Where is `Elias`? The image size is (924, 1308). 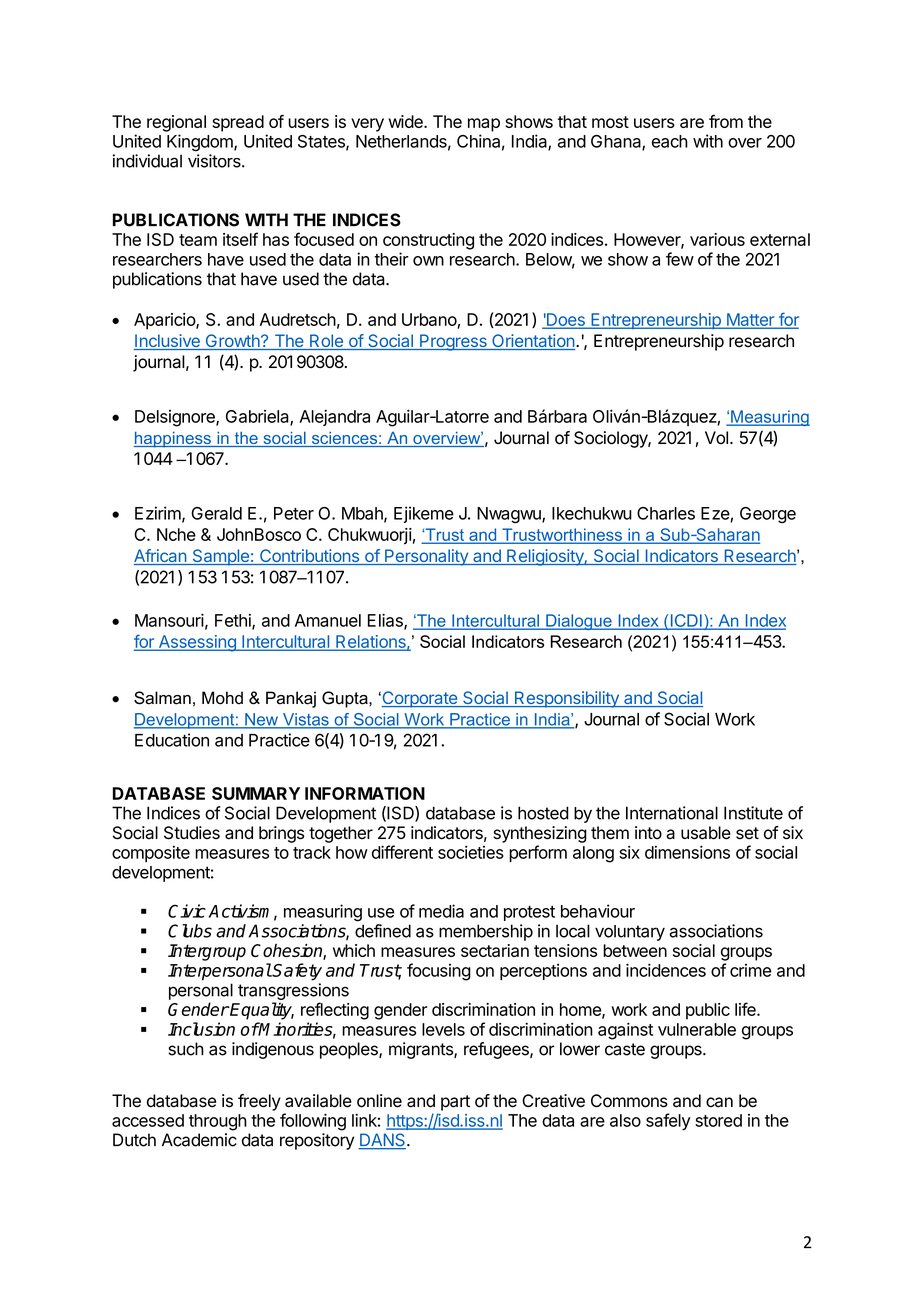 Elias is located at coordinates (386, 621).
